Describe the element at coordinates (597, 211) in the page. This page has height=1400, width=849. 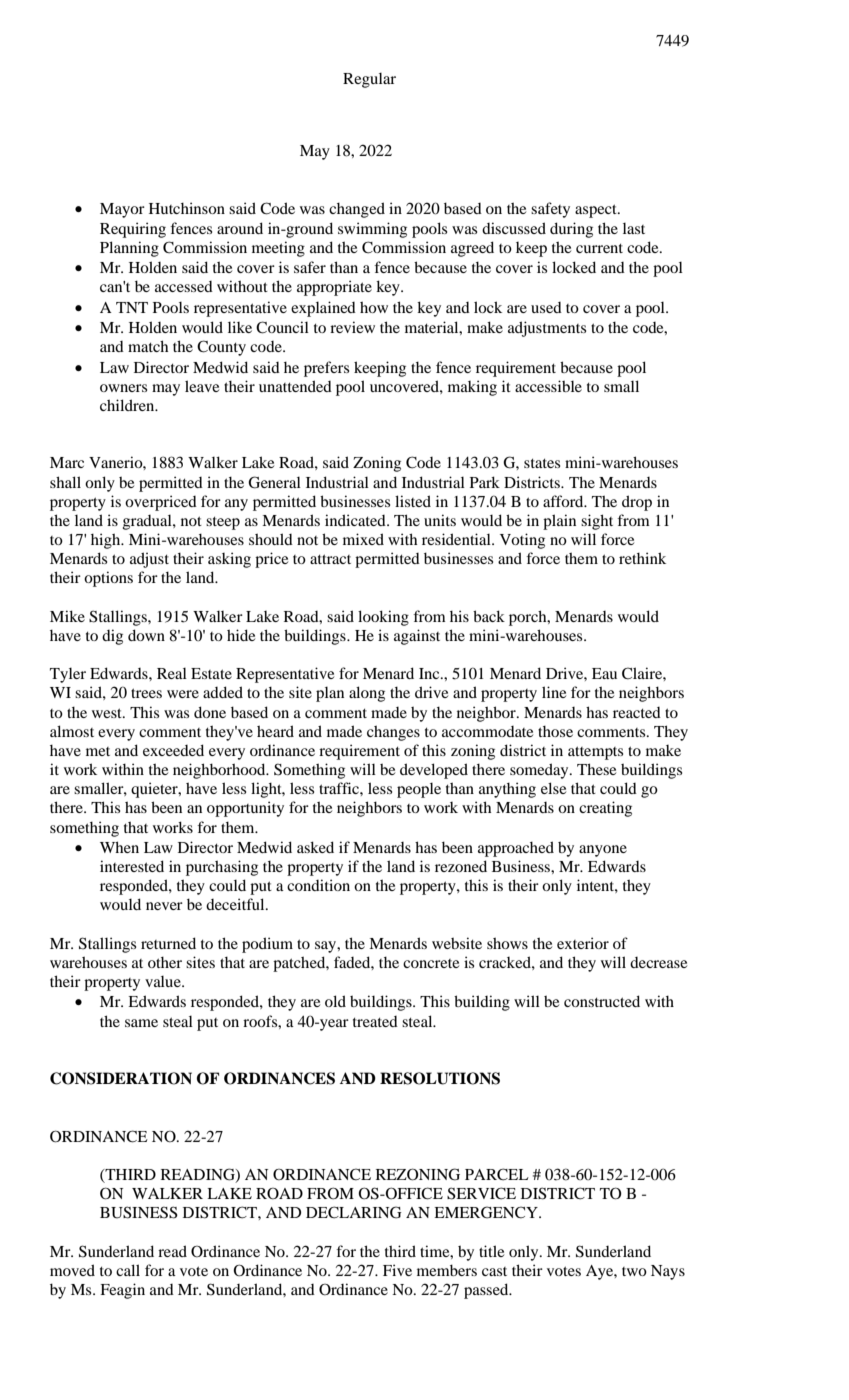
I see `aspect` at that location.
